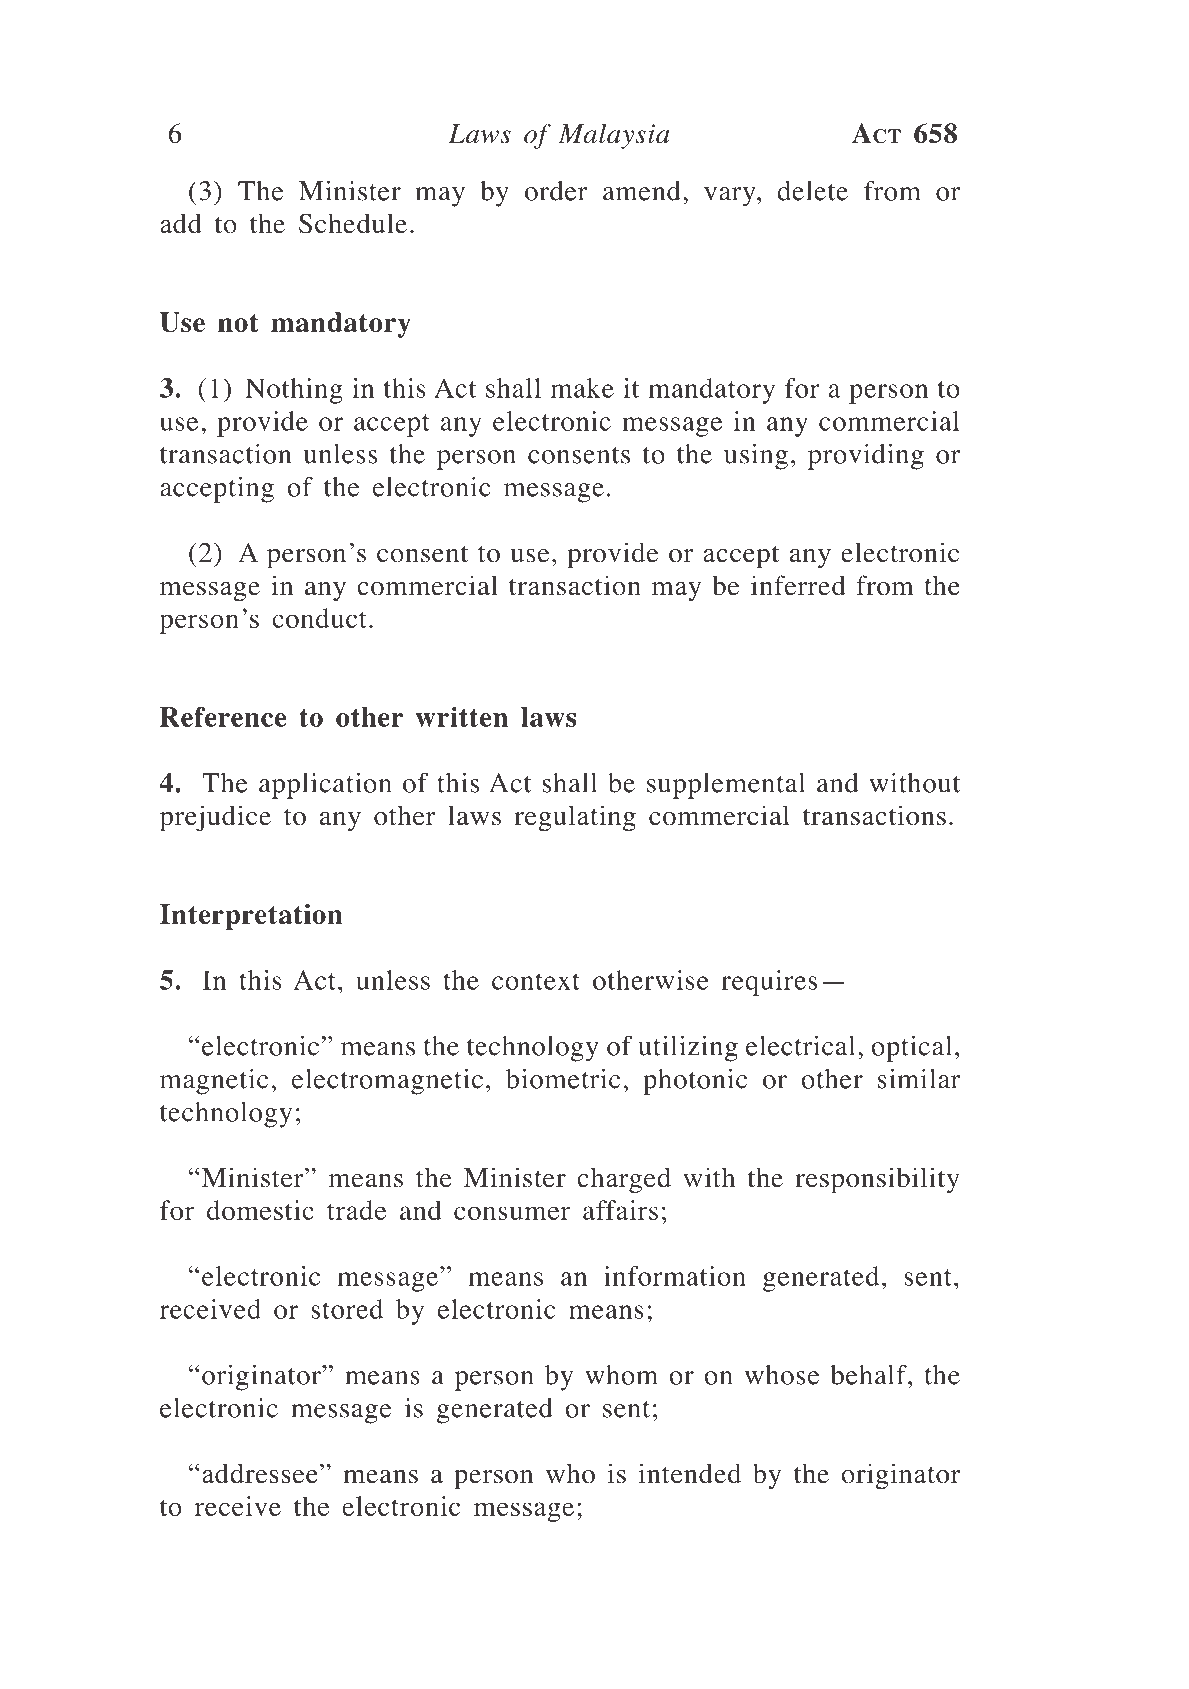  What do you see at coordinates (621, 1375) in the document?
I see `whom` at bounding box center [621, 1375].
